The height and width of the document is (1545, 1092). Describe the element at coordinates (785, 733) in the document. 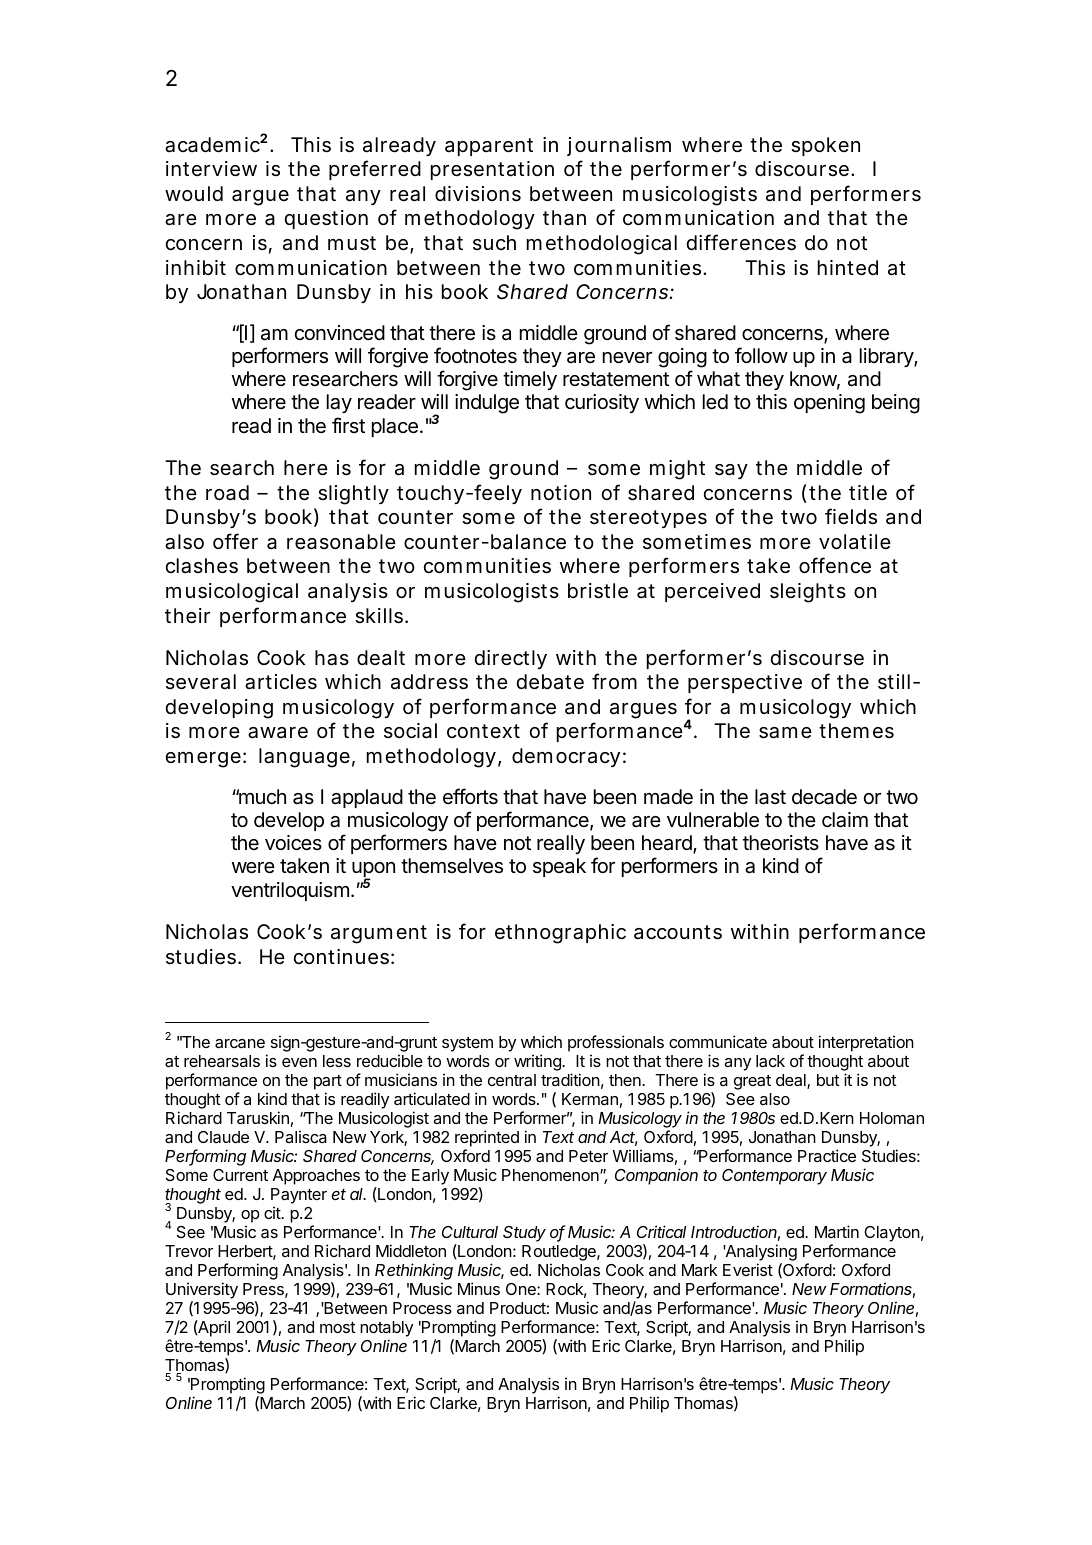

I see `same` at that location.
